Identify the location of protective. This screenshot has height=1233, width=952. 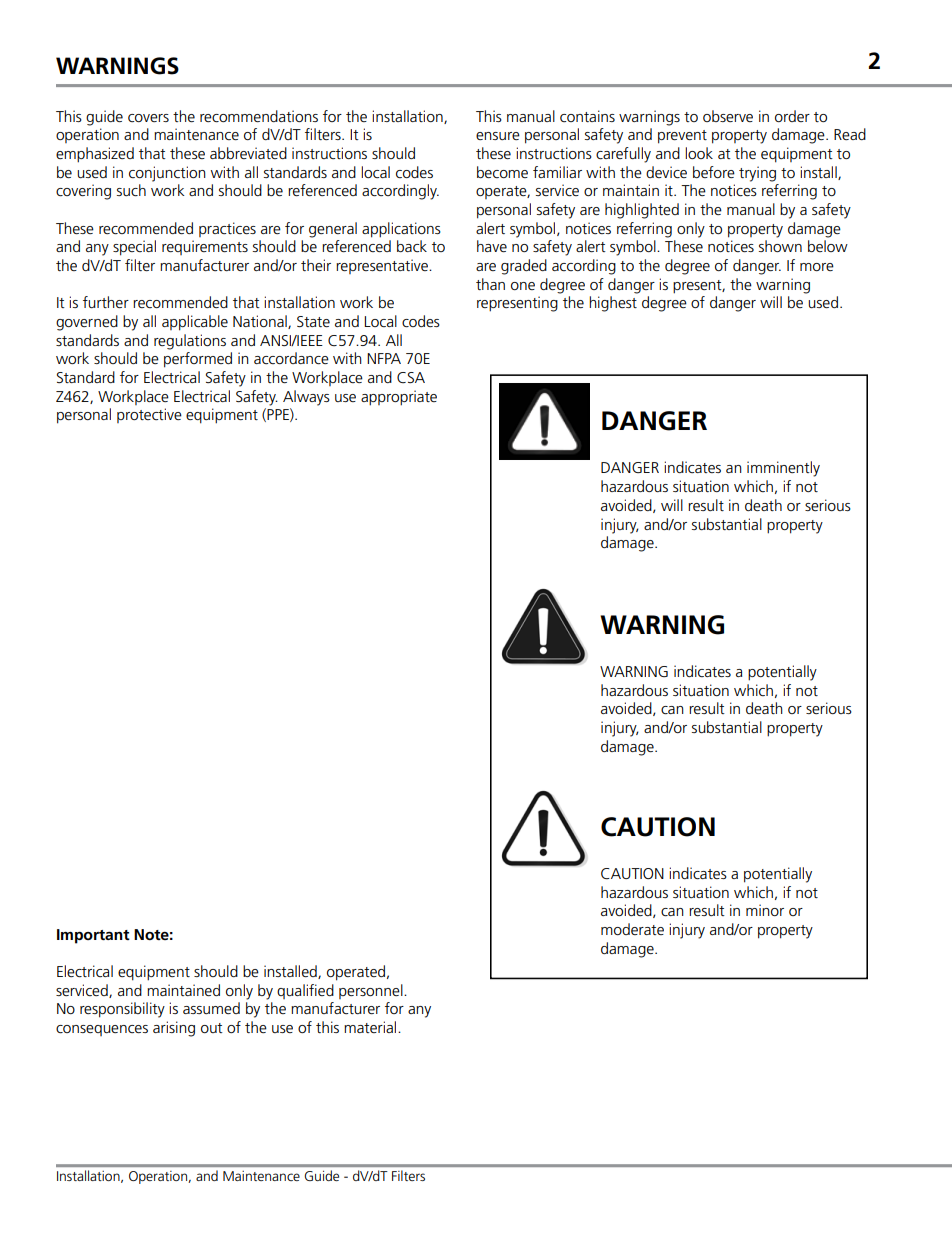
(149, 415).
